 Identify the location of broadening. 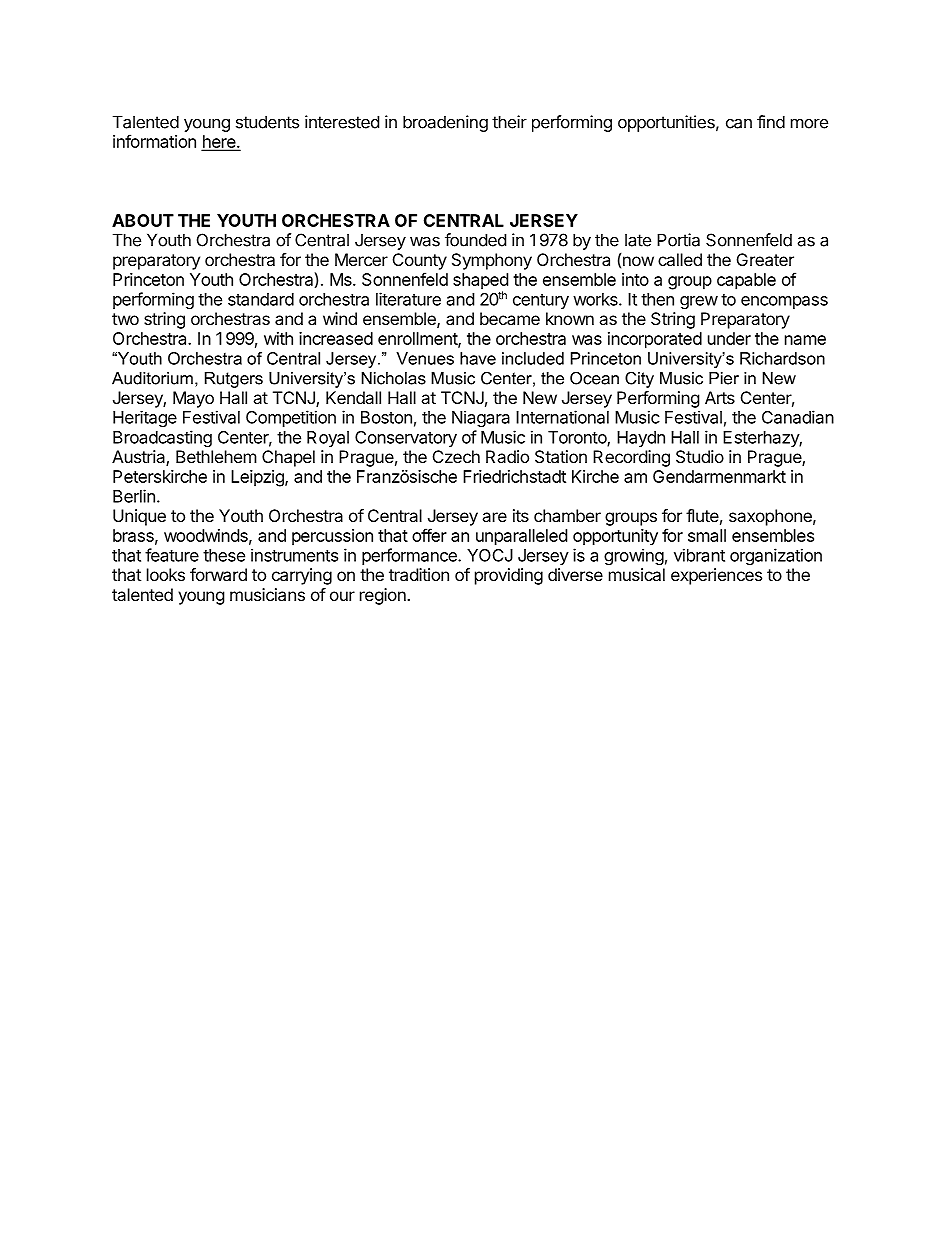
(445, 123).
